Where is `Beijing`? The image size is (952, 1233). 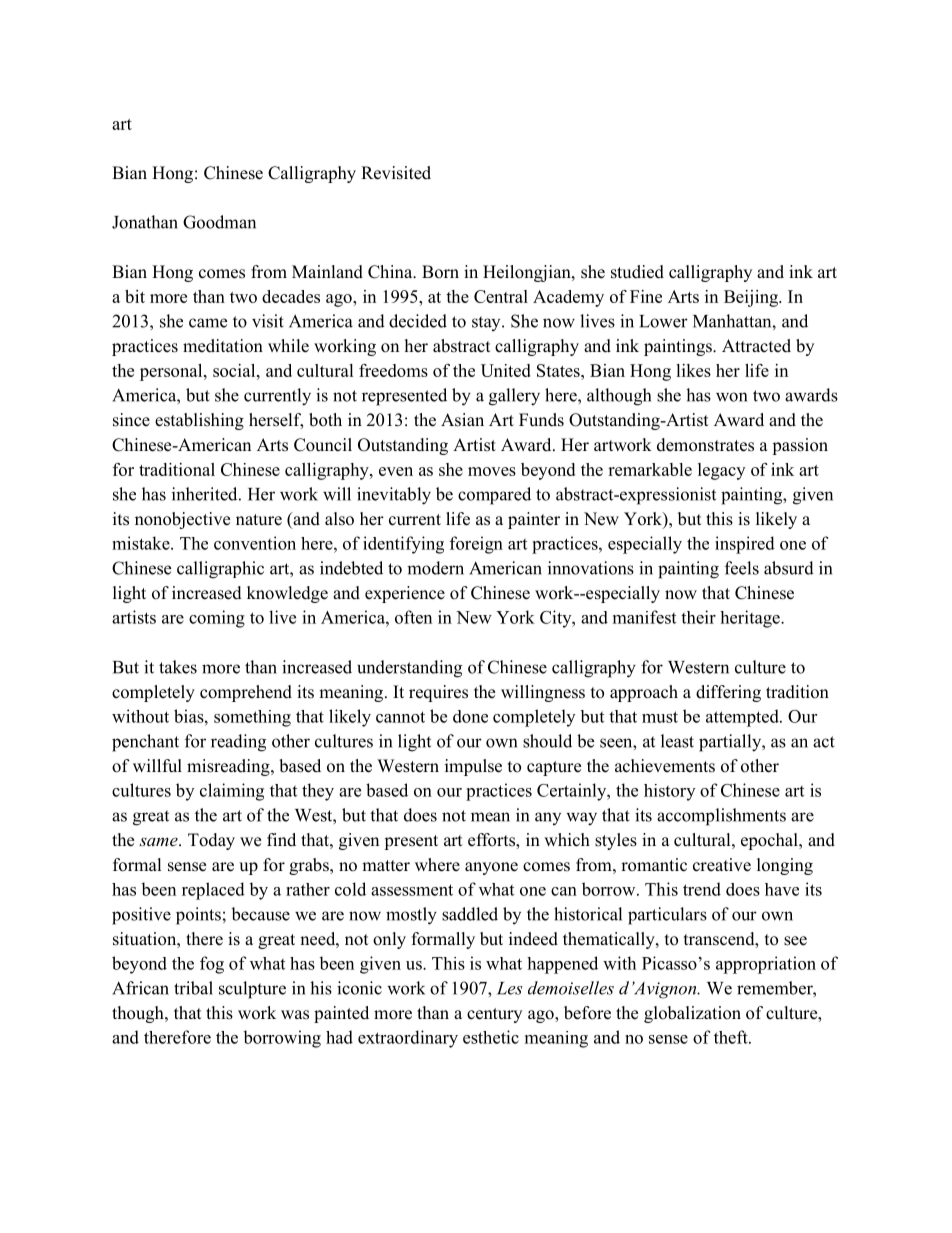 Beijing is located at coordinates (752, 298).
